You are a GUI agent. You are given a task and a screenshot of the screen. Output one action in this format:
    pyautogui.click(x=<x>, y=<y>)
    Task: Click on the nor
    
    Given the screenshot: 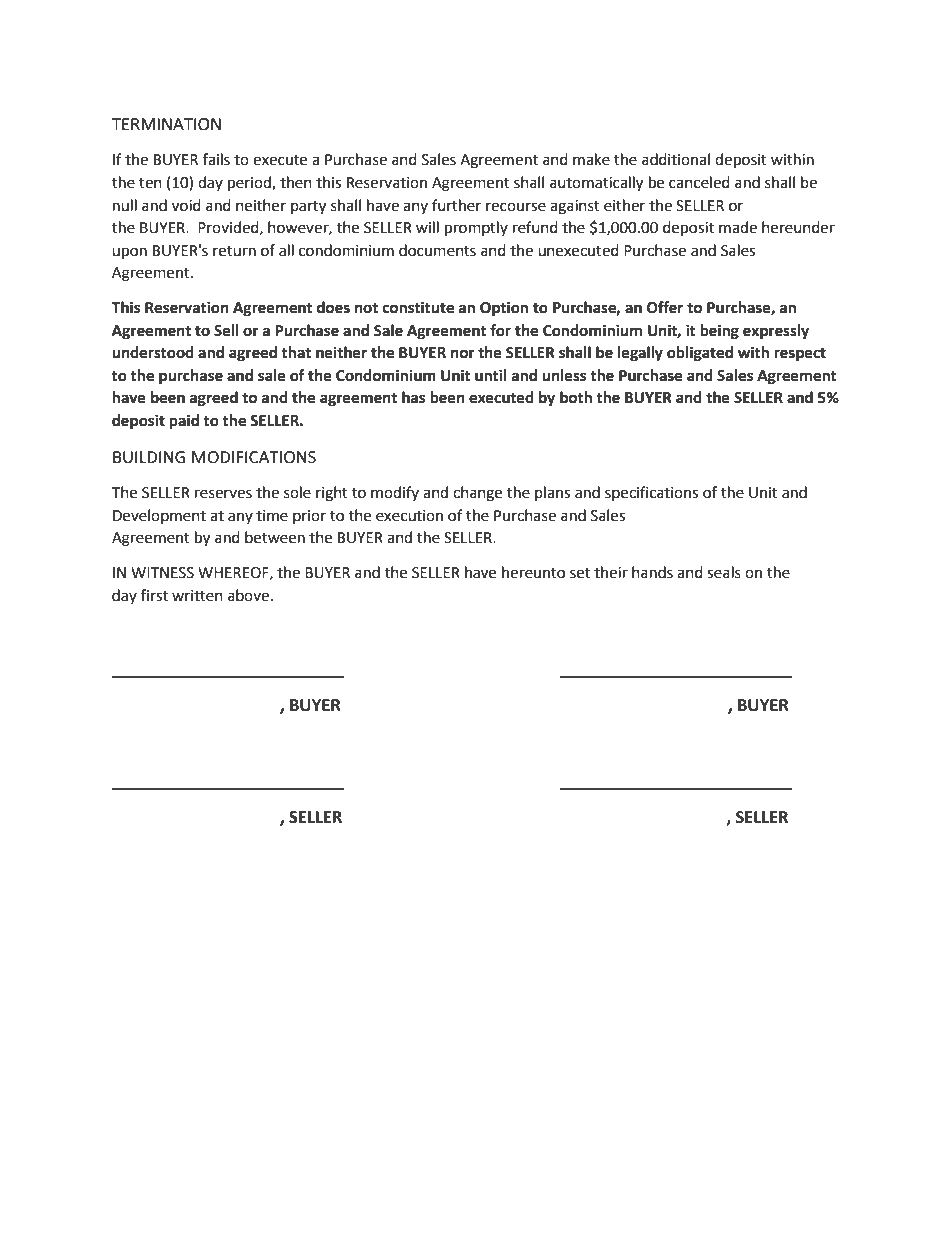 What is the action you would take?
    pyautogui.click(x=463, y=354)
